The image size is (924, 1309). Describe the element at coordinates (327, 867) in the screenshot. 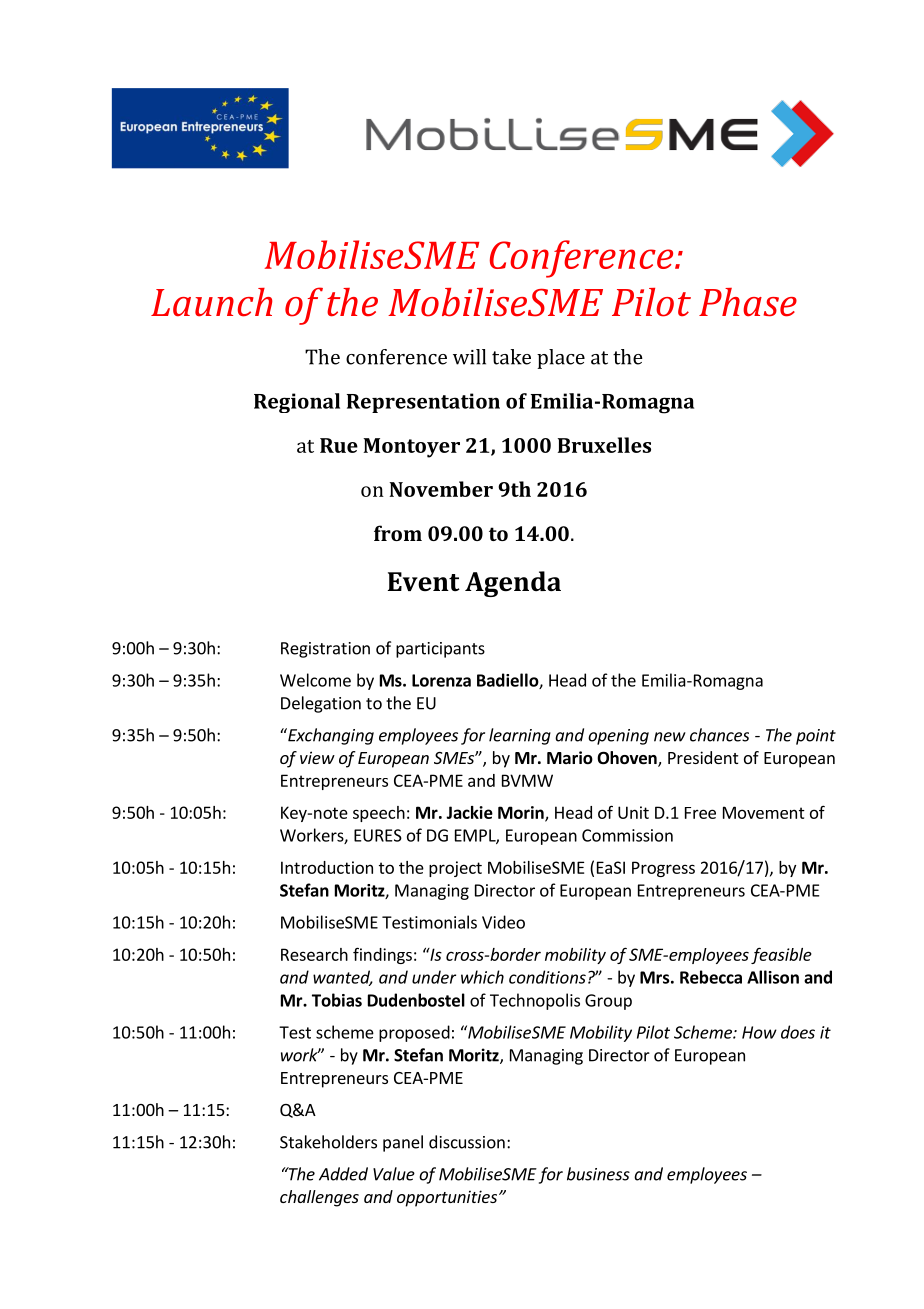

I see `Introduction` at that location.
